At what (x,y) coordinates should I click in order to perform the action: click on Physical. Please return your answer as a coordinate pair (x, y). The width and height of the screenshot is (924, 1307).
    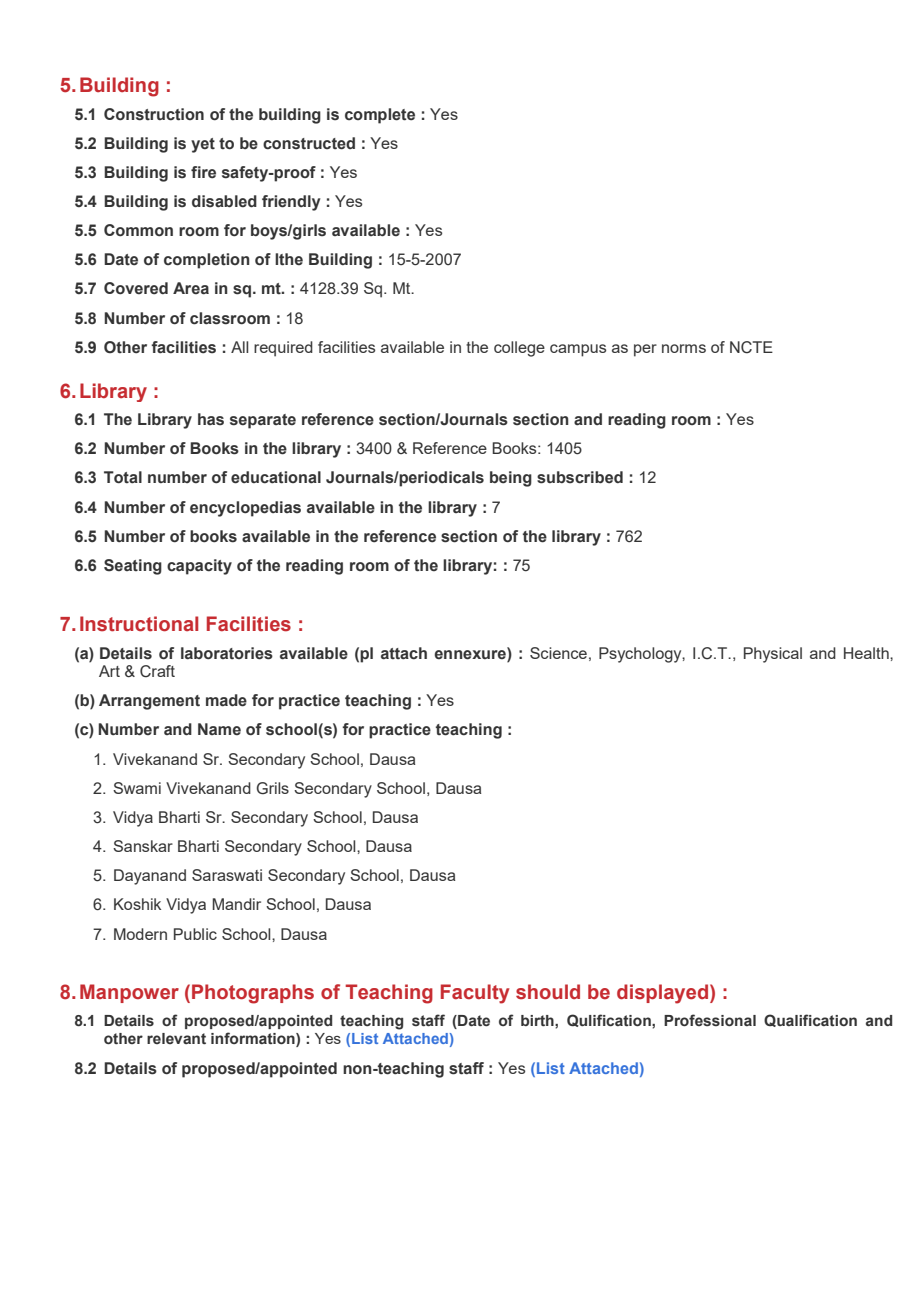
    Looking at the image, I should click on (773, 655).
